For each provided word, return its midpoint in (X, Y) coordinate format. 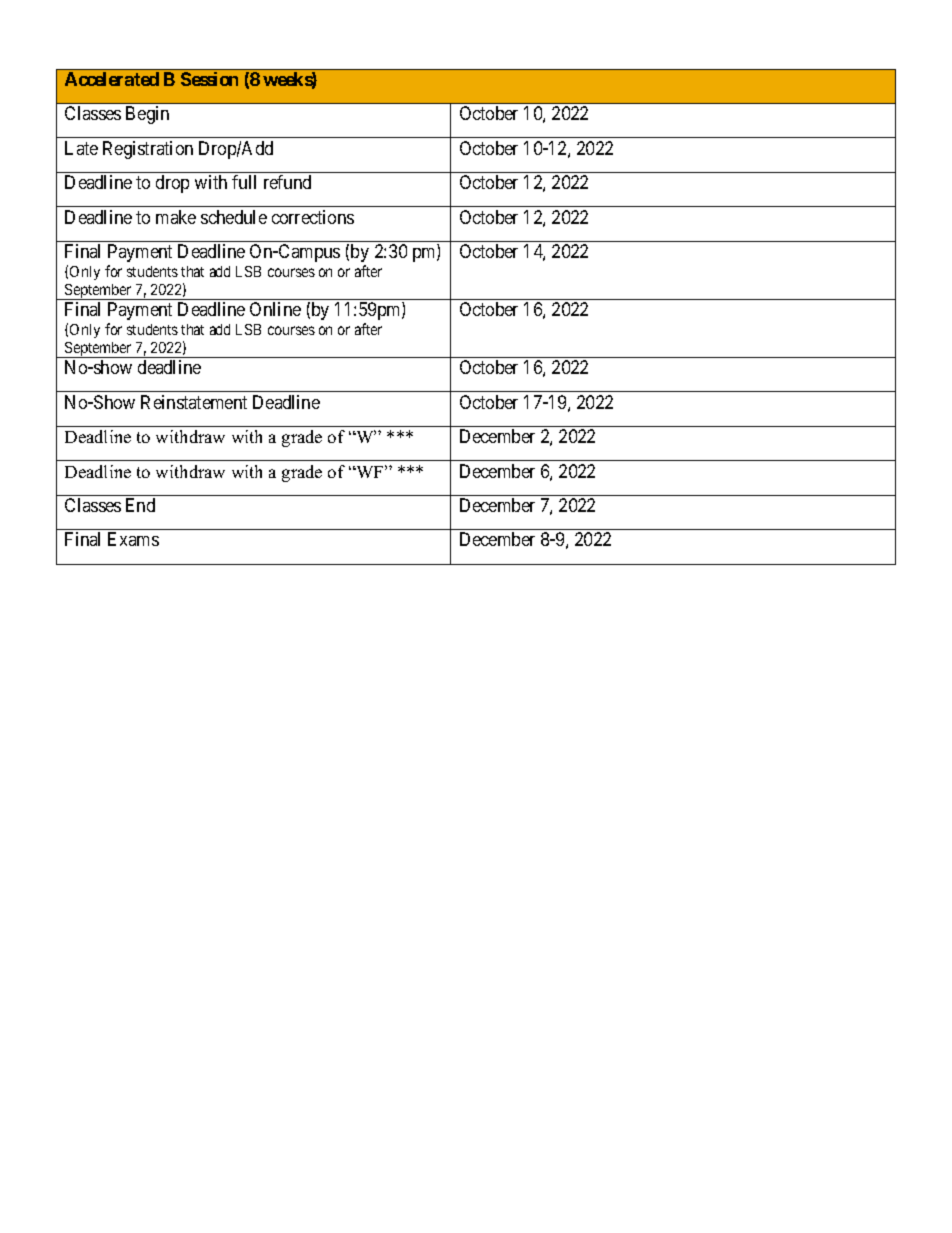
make (176, 217)
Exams (133, 539)
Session (209, 79)
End (140, 505)
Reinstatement (194, 402)
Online (275, 309)
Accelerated (112, 79)
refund (287, 182)
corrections (313, 217)
